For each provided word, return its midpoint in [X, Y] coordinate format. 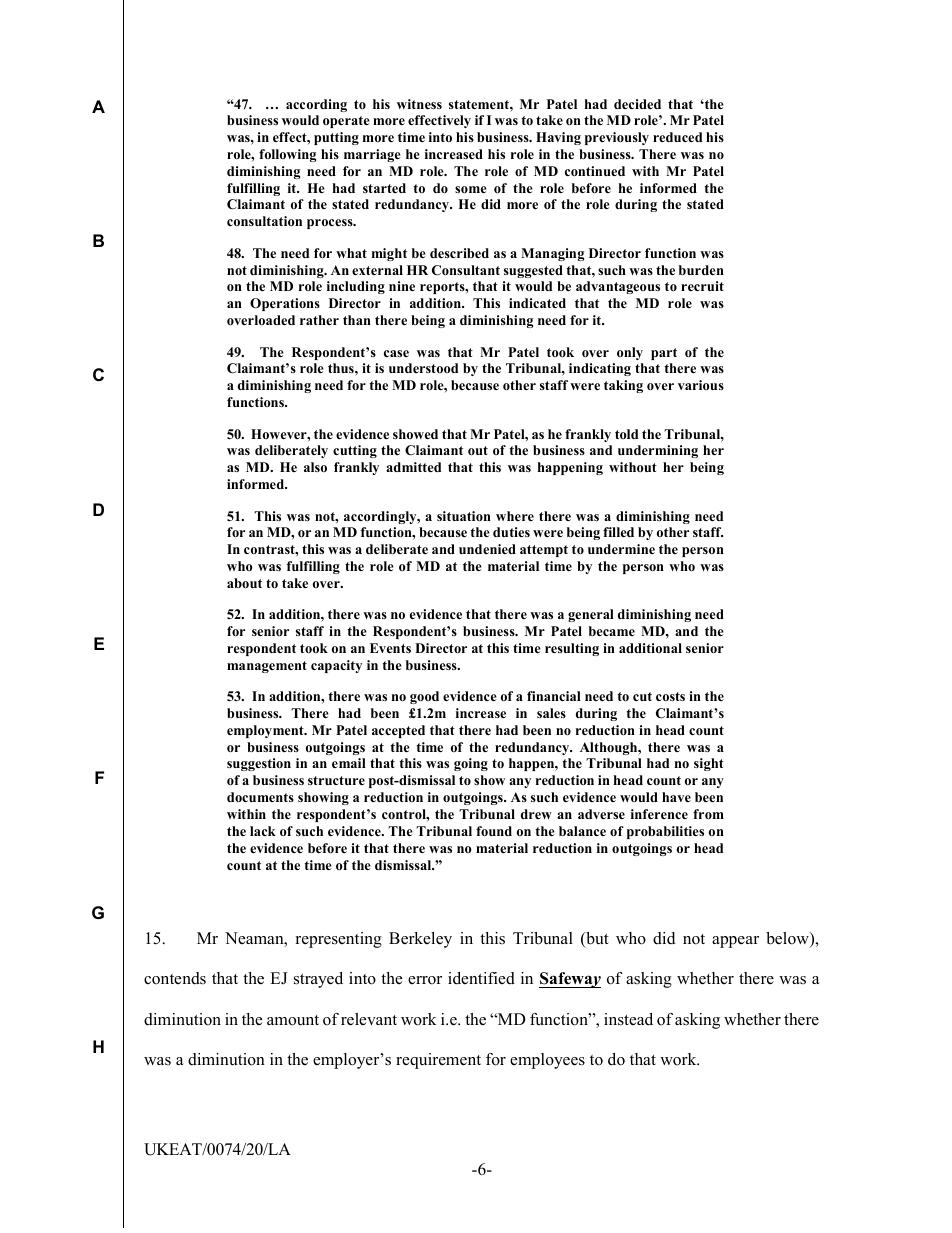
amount [293, 1020]
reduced [677, 137]
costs [670, 696]
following [287, 155]
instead [628, 1019]
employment [266, 731]
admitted [413, 467]
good [424, 697]
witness [419, 104]
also [315, 467]
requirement [438, 1061]
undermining [658, 451]
